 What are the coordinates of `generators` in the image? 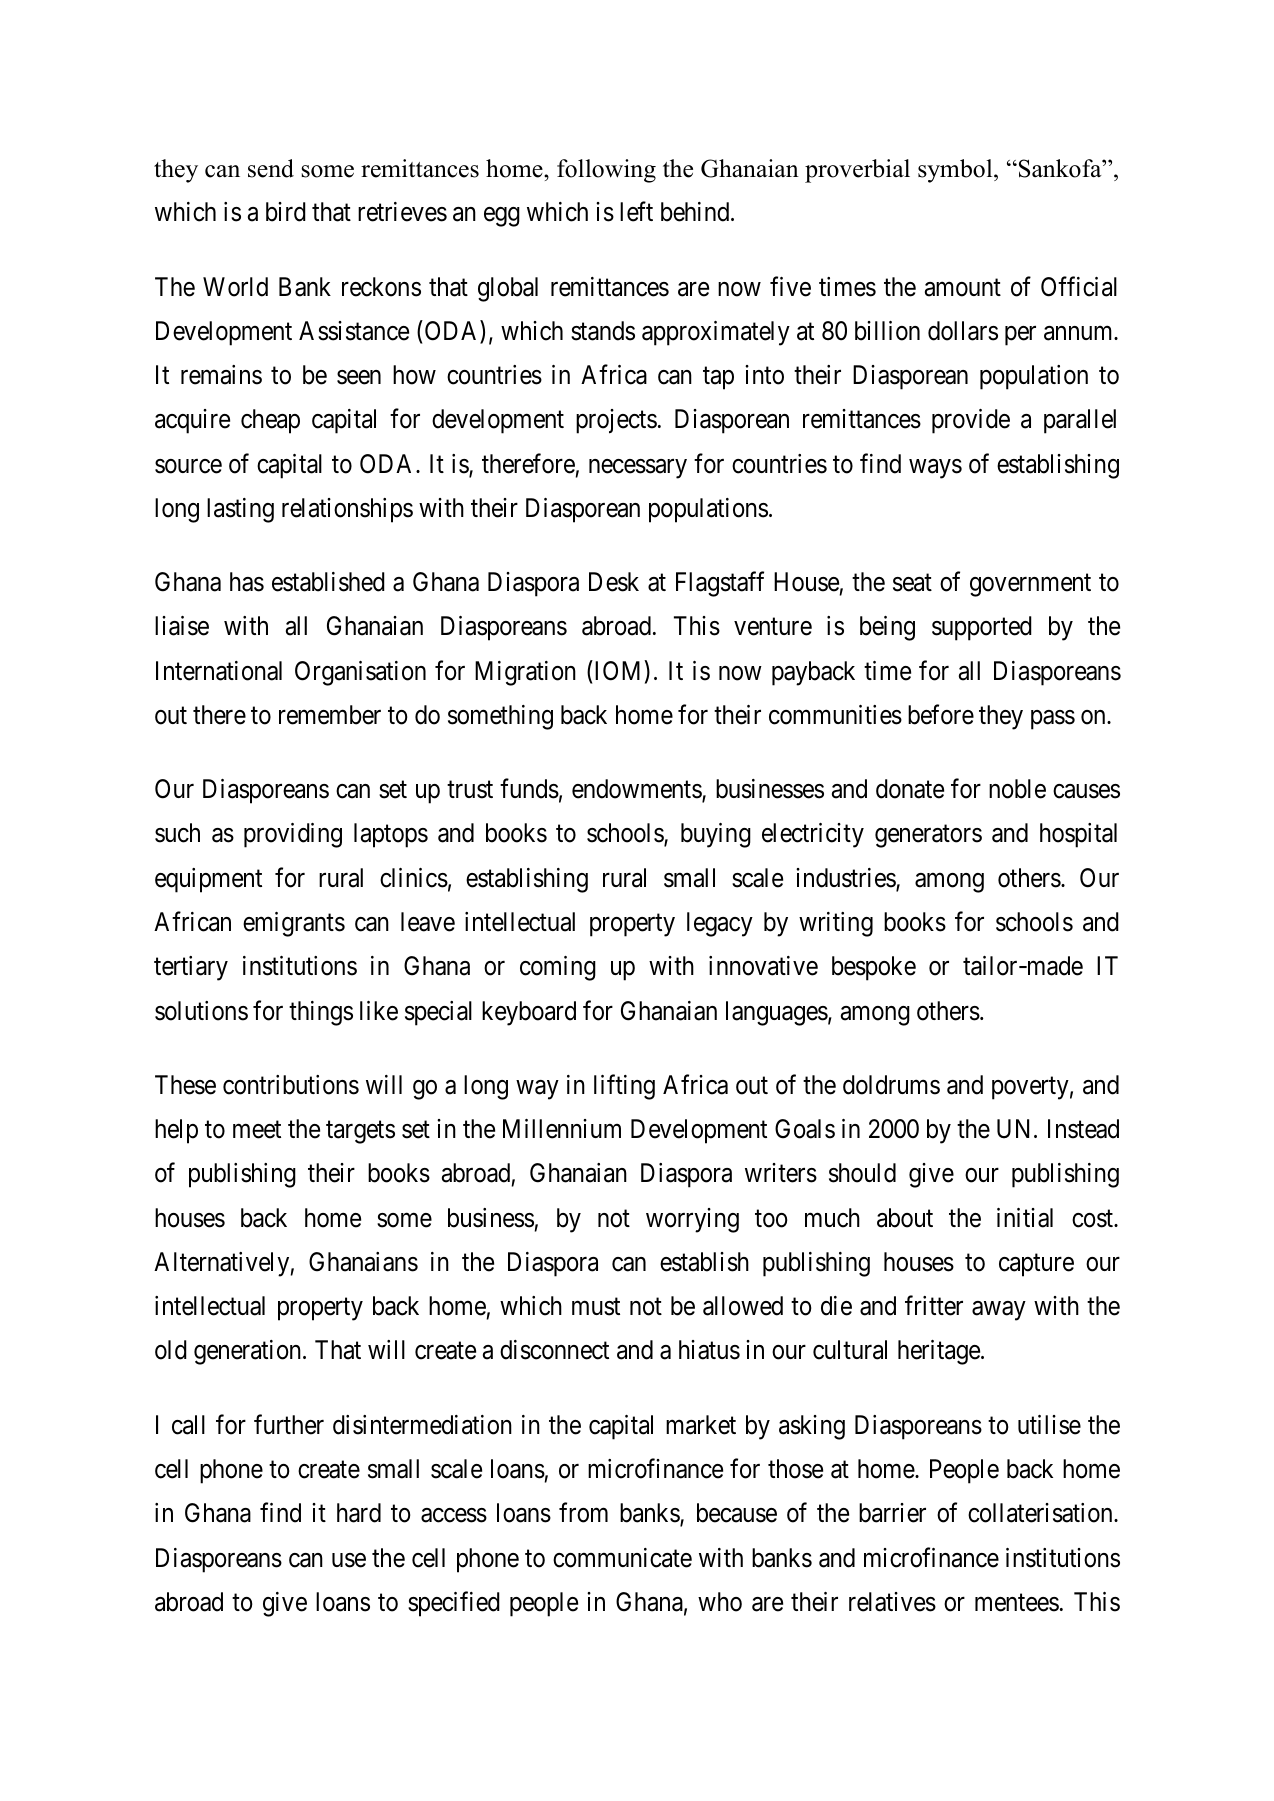 It's located at (928, 837).
